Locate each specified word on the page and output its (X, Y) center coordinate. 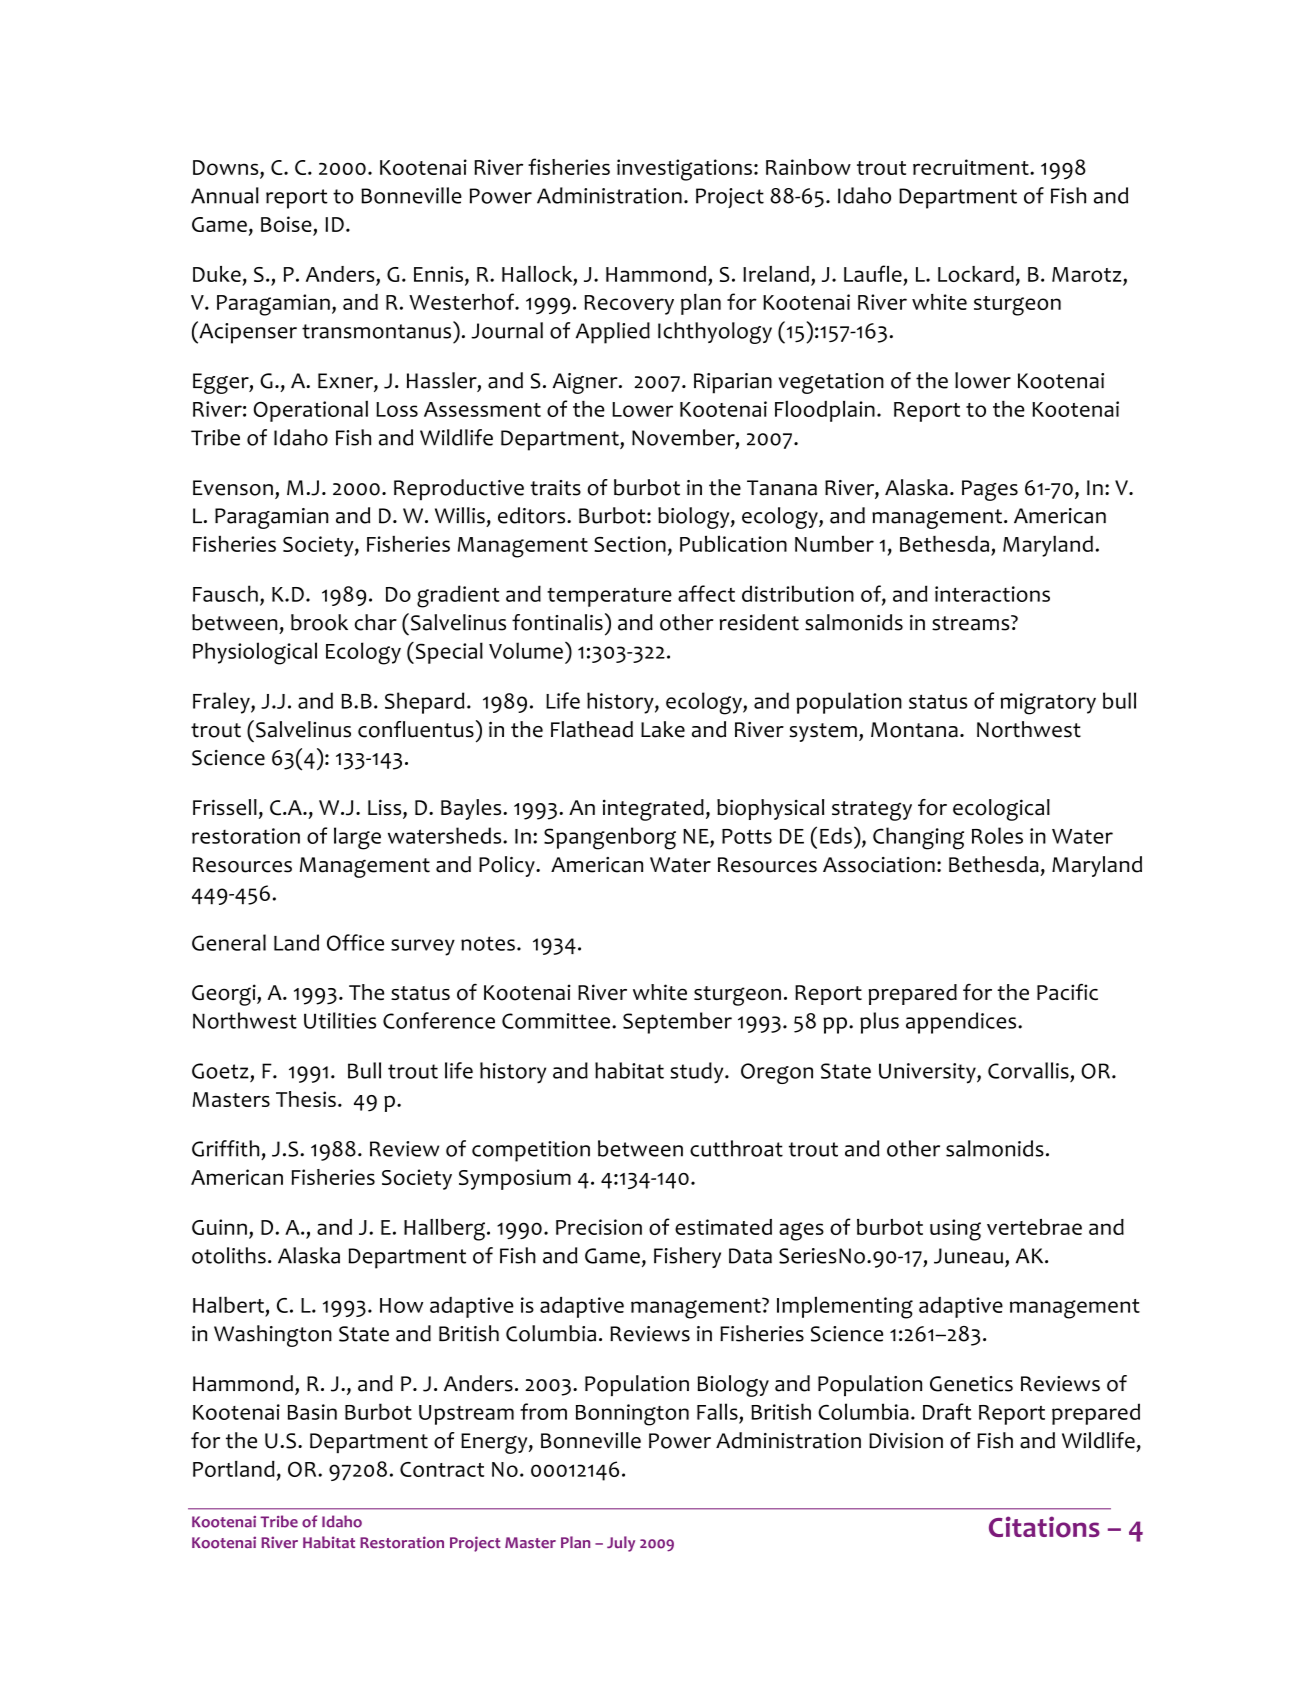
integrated (653, 810)
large (357, 838)
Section (630, 544)
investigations (684, 170)
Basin (312, 1412)
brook (319, 622)
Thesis (306, 1099)
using (955, 1230)
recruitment (972, 167)
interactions (992, 594)
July (621, 1544)
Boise (287, 225)
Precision (599, 1227)
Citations (1044, 1527)
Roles (997, 835)
